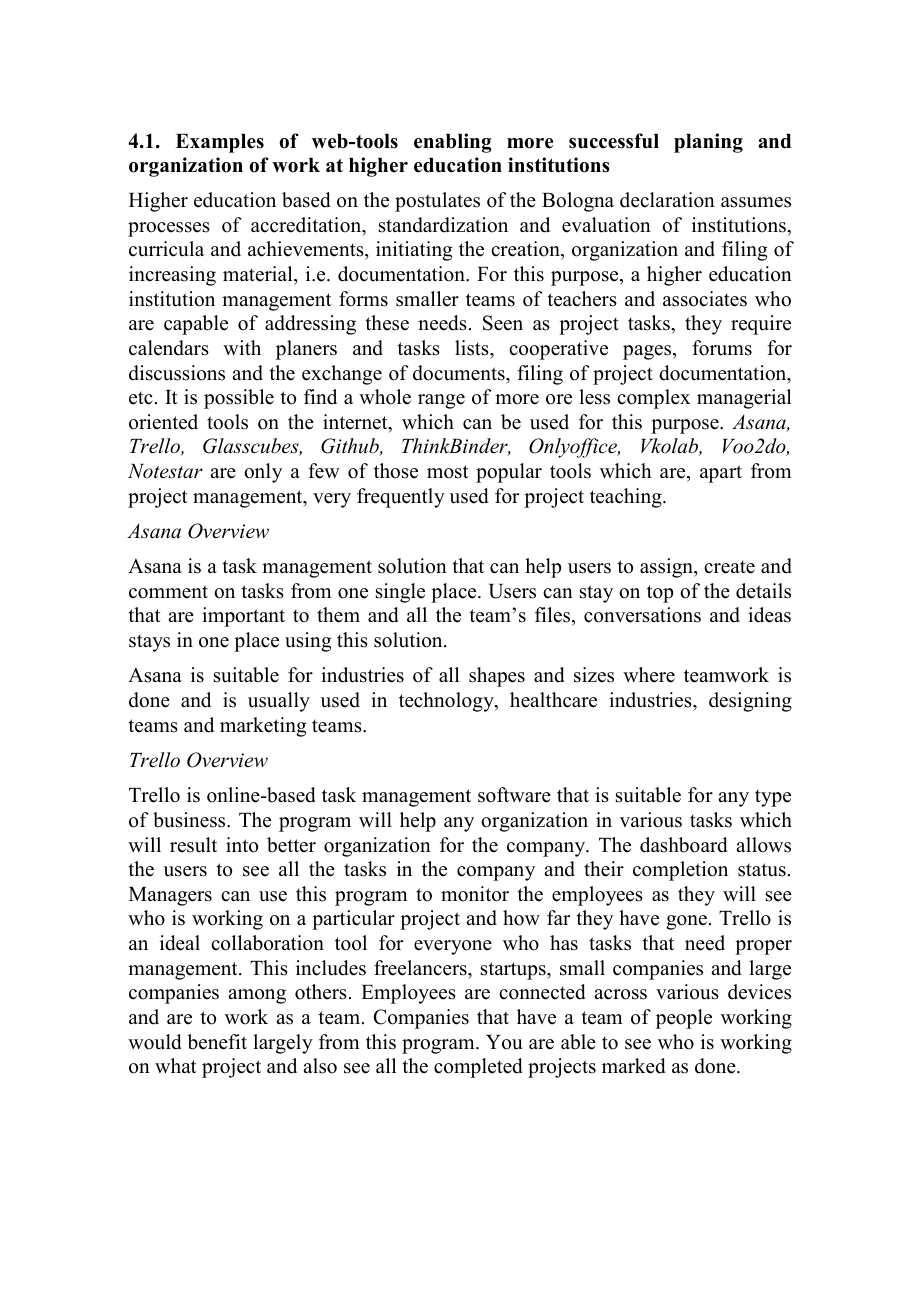 This screenshot has height=1297, width=924. I want to click on planing, so click(708, 143).
